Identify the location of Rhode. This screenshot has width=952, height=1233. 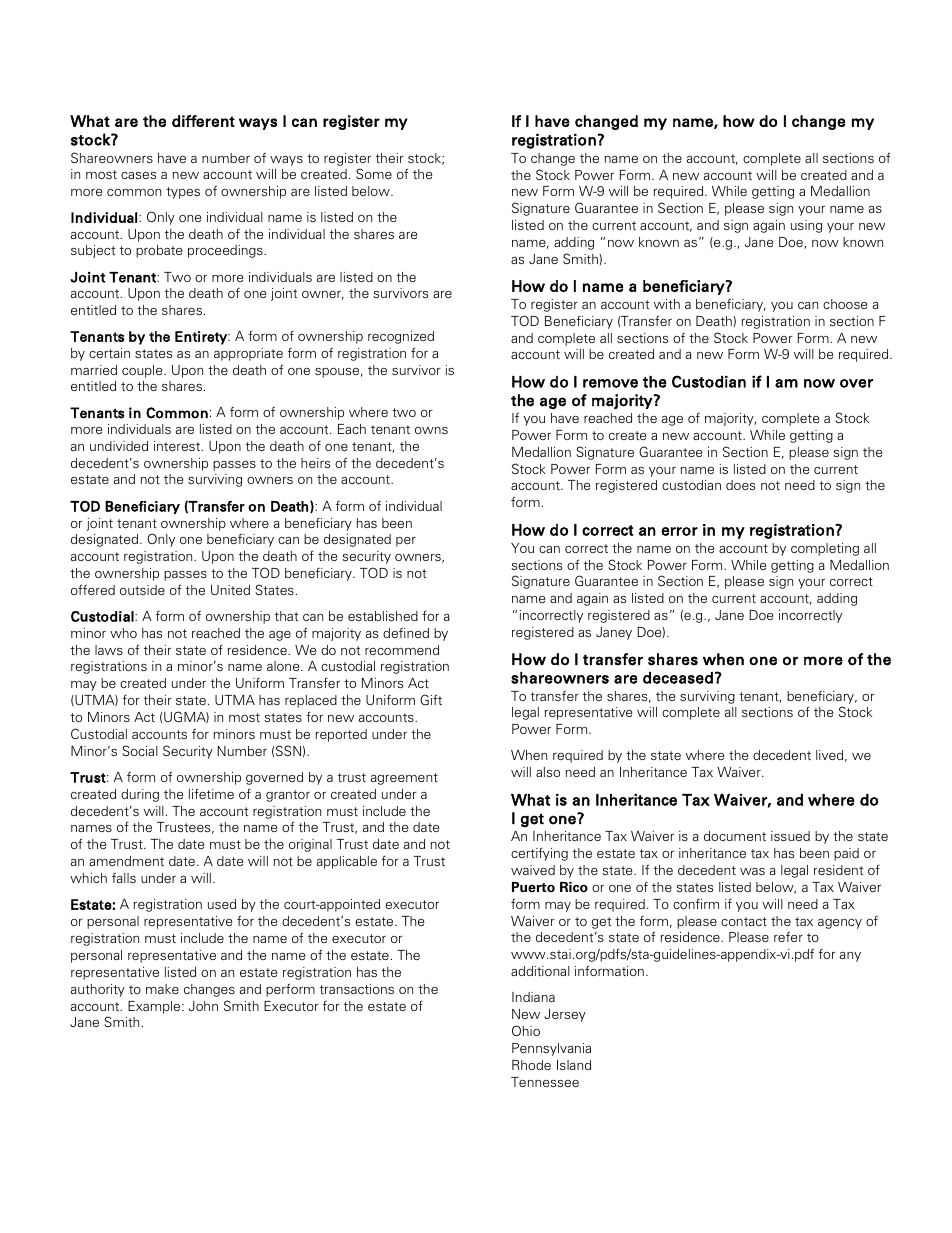
(531, 1065).
